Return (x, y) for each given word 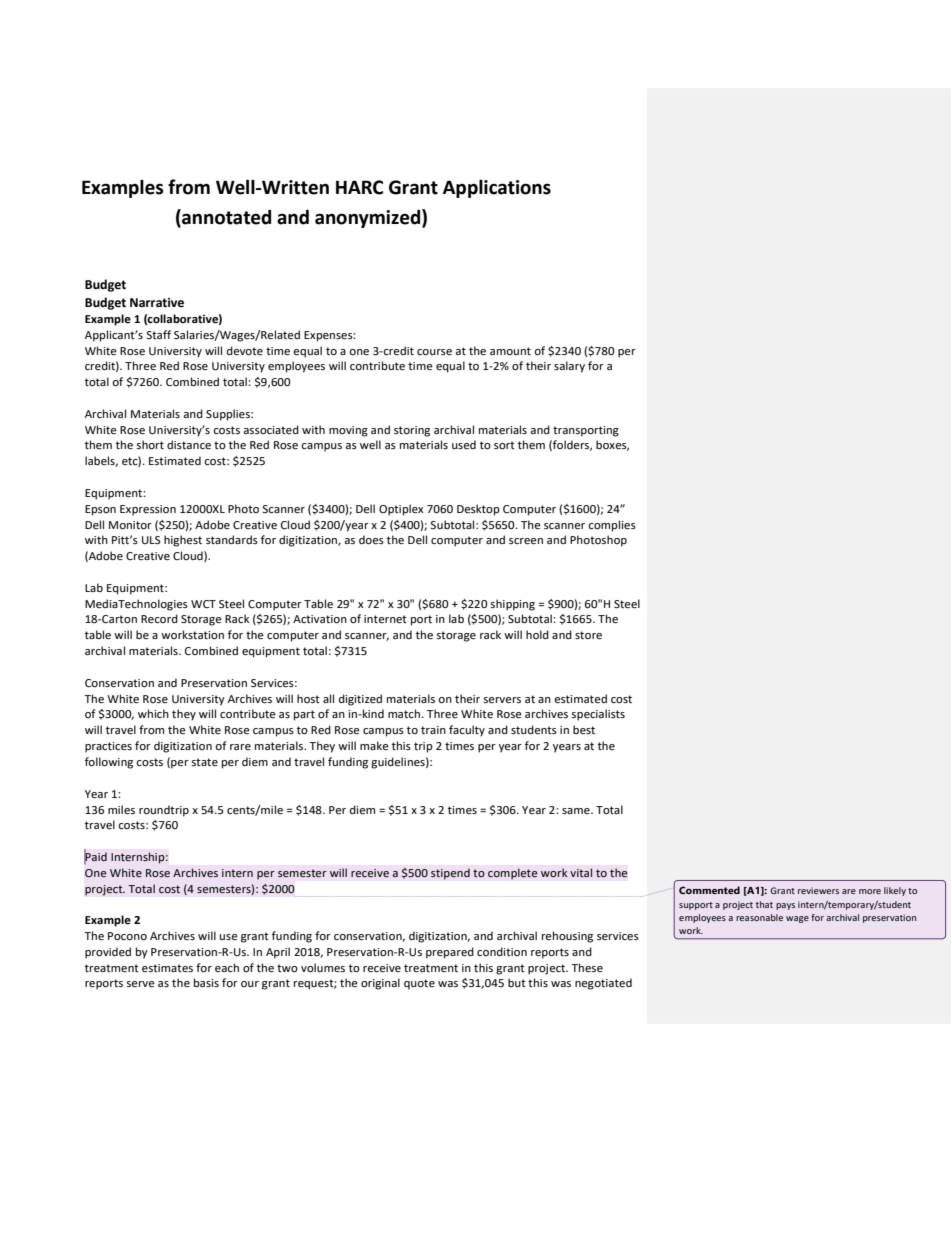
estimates (167, 968)
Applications (497, 189)
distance (189, 445)
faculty (467, 731)
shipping (513, 605)
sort (504, 445)
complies (612, 526)
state (205, 762)
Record (159, 618)
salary (569, 367)
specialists (598, 715)
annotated (225, 217)
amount (510, 351)
